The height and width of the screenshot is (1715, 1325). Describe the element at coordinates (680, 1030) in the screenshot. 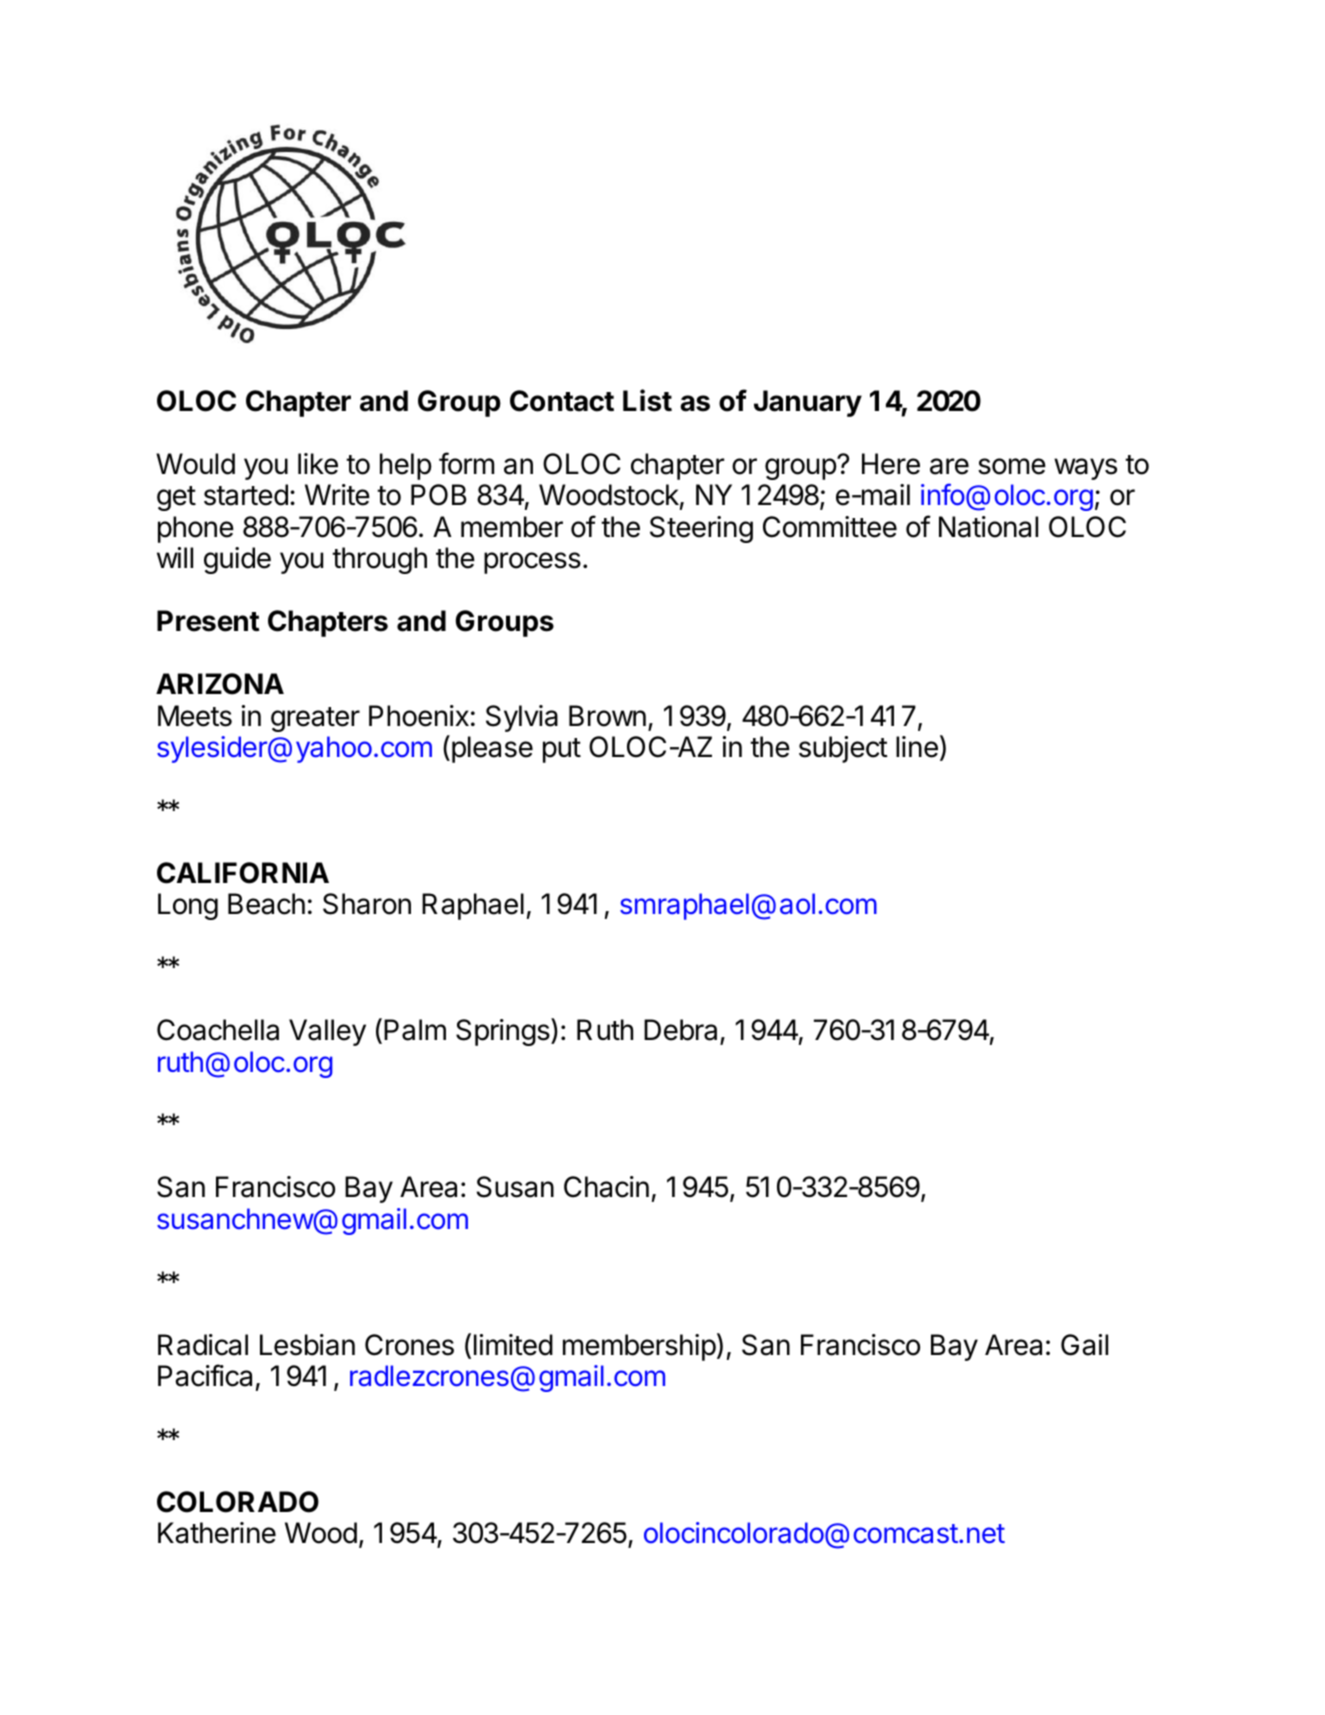

I see `Debra` at that location.
